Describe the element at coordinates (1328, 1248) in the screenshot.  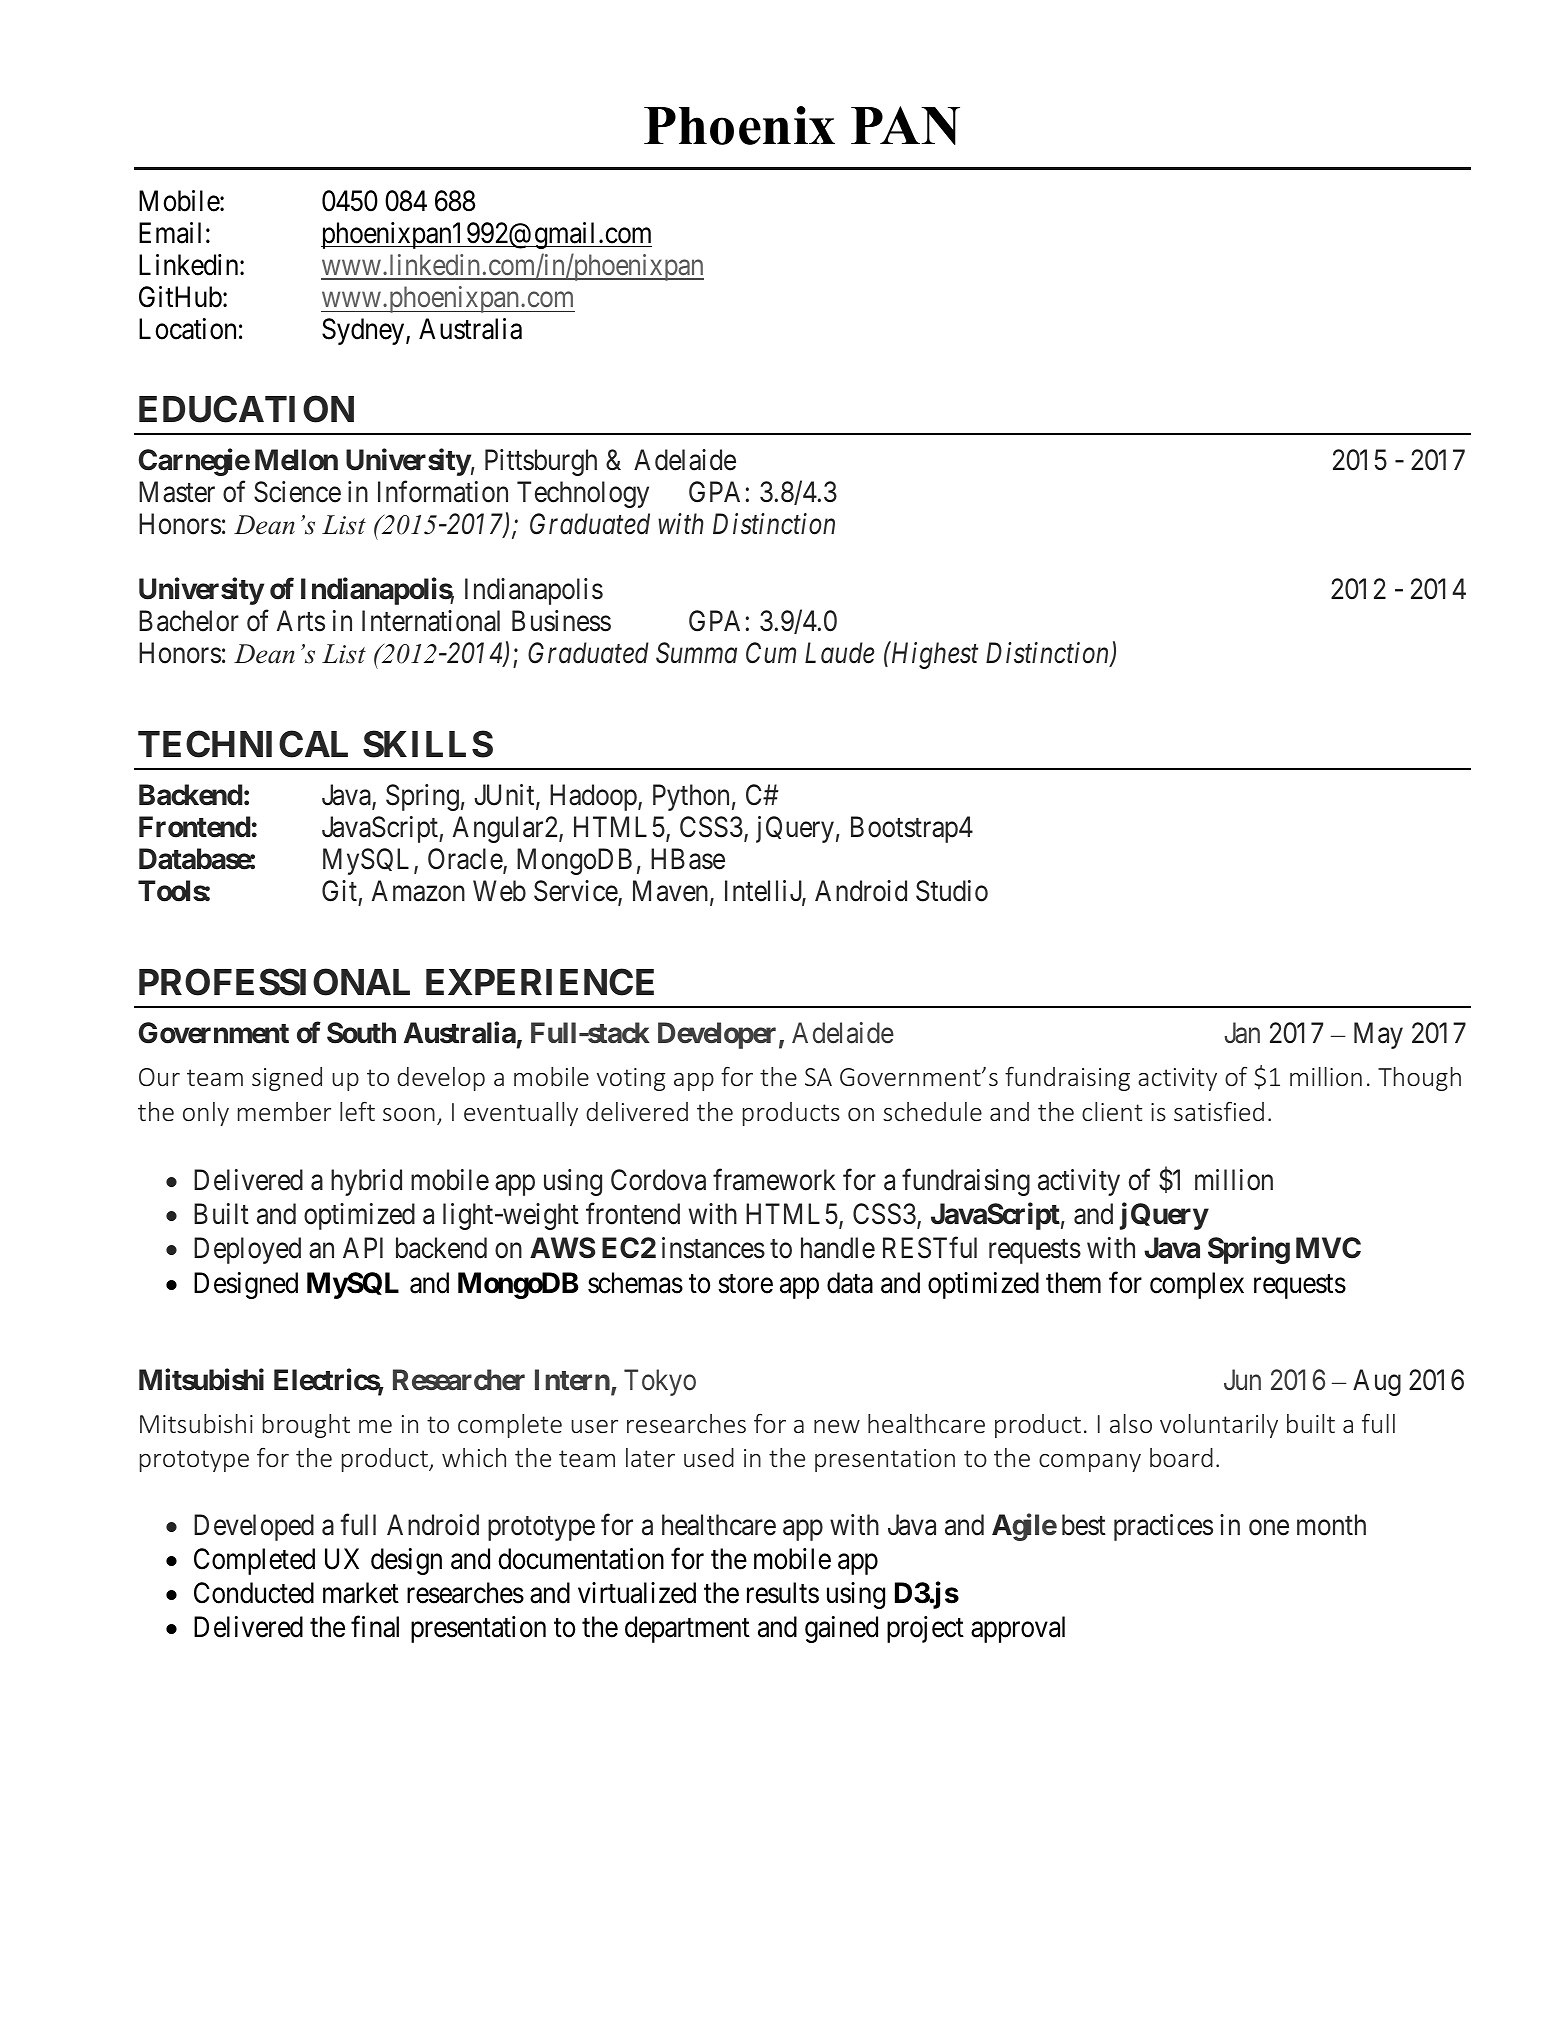
I see `MVC` at that location.
